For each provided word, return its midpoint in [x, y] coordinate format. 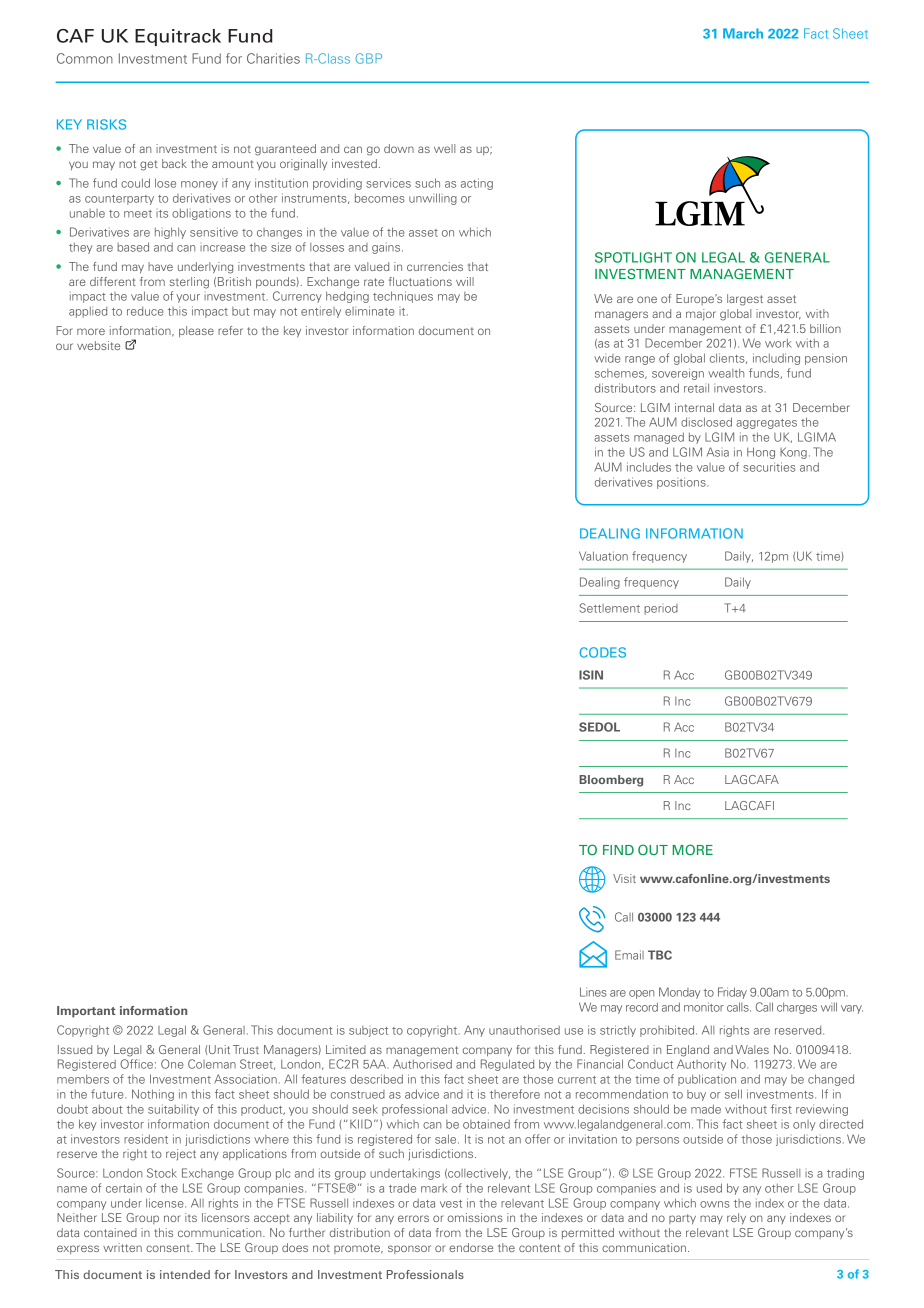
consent [169, 1248]
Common [85, 58]
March [743, 33]
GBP [368, 58]
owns [715, 1204]
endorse [471, 1247]
